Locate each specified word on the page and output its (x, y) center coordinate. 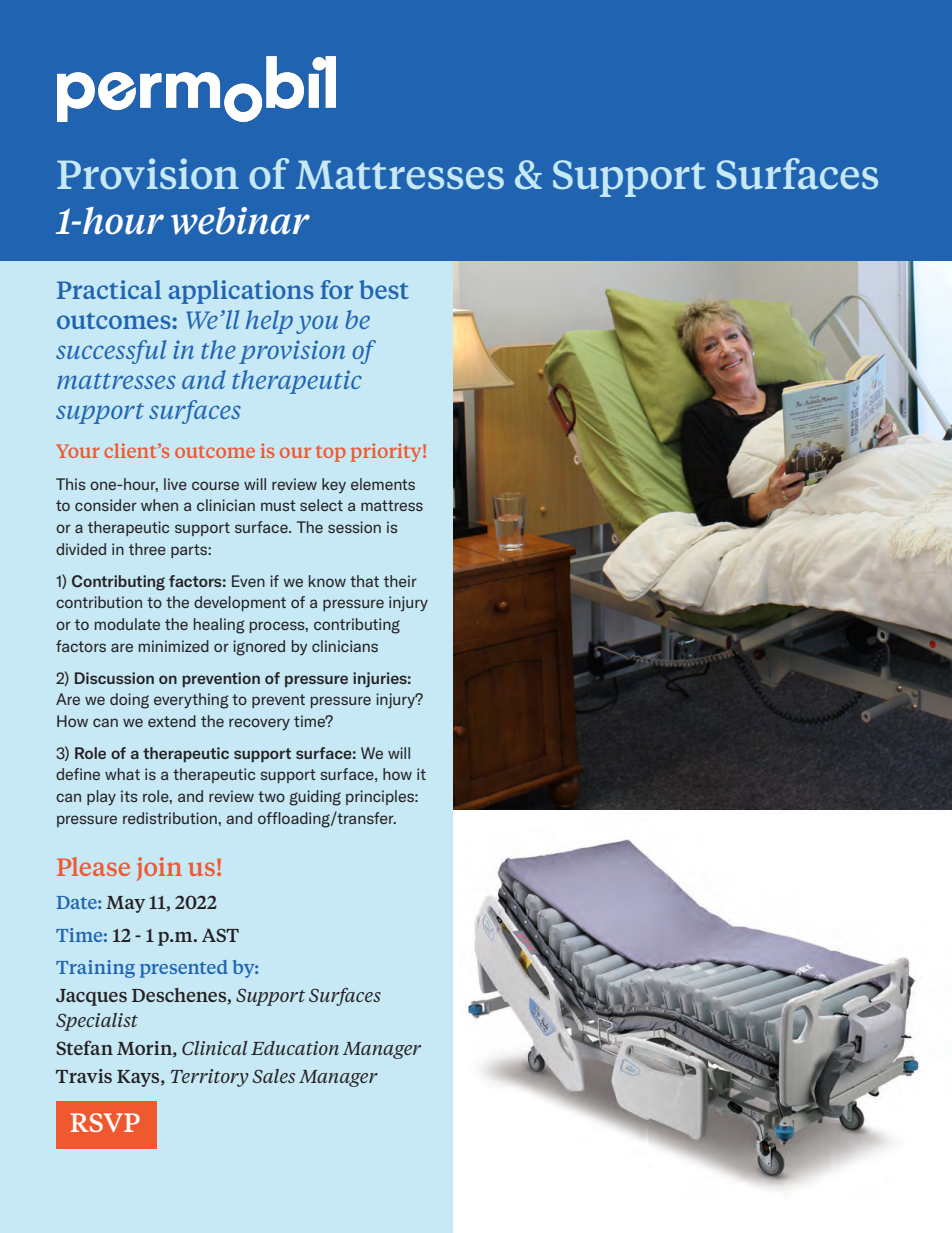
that (364, 581)
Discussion (114, 678)
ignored (259, 648)
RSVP (105, 1122)
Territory (210, 1078)
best (384, 289)
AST (220, 935)
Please (93, 866)
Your (78, 451)
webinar (240, 221)
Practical (109, 289)
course (215, 485)
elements (383, 484)
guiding (315, 798)
